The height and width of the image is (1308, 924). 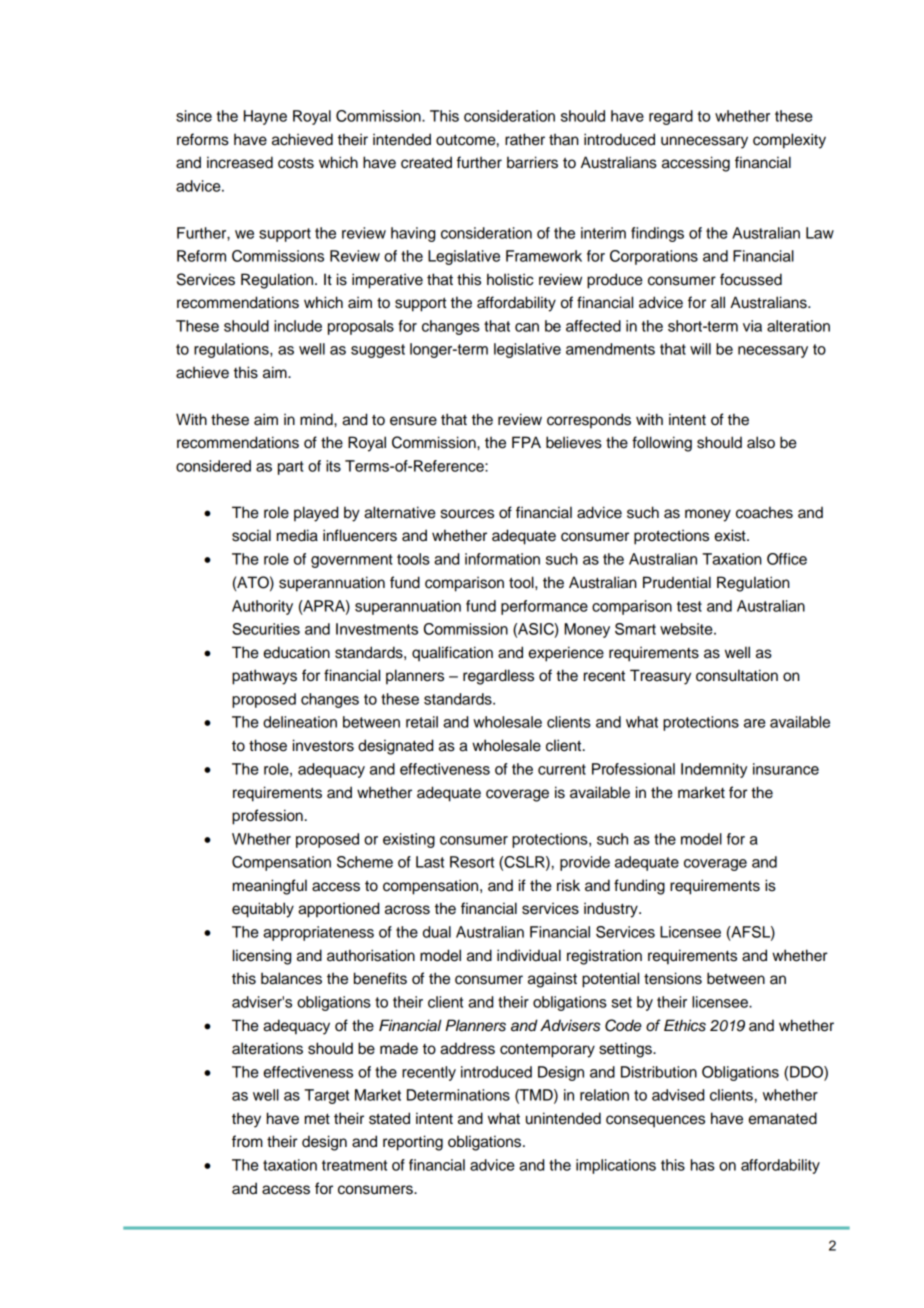 What do you see at coordinates (247, 1141) in the image?
I see `from` at bounding box center [247, 1141].
